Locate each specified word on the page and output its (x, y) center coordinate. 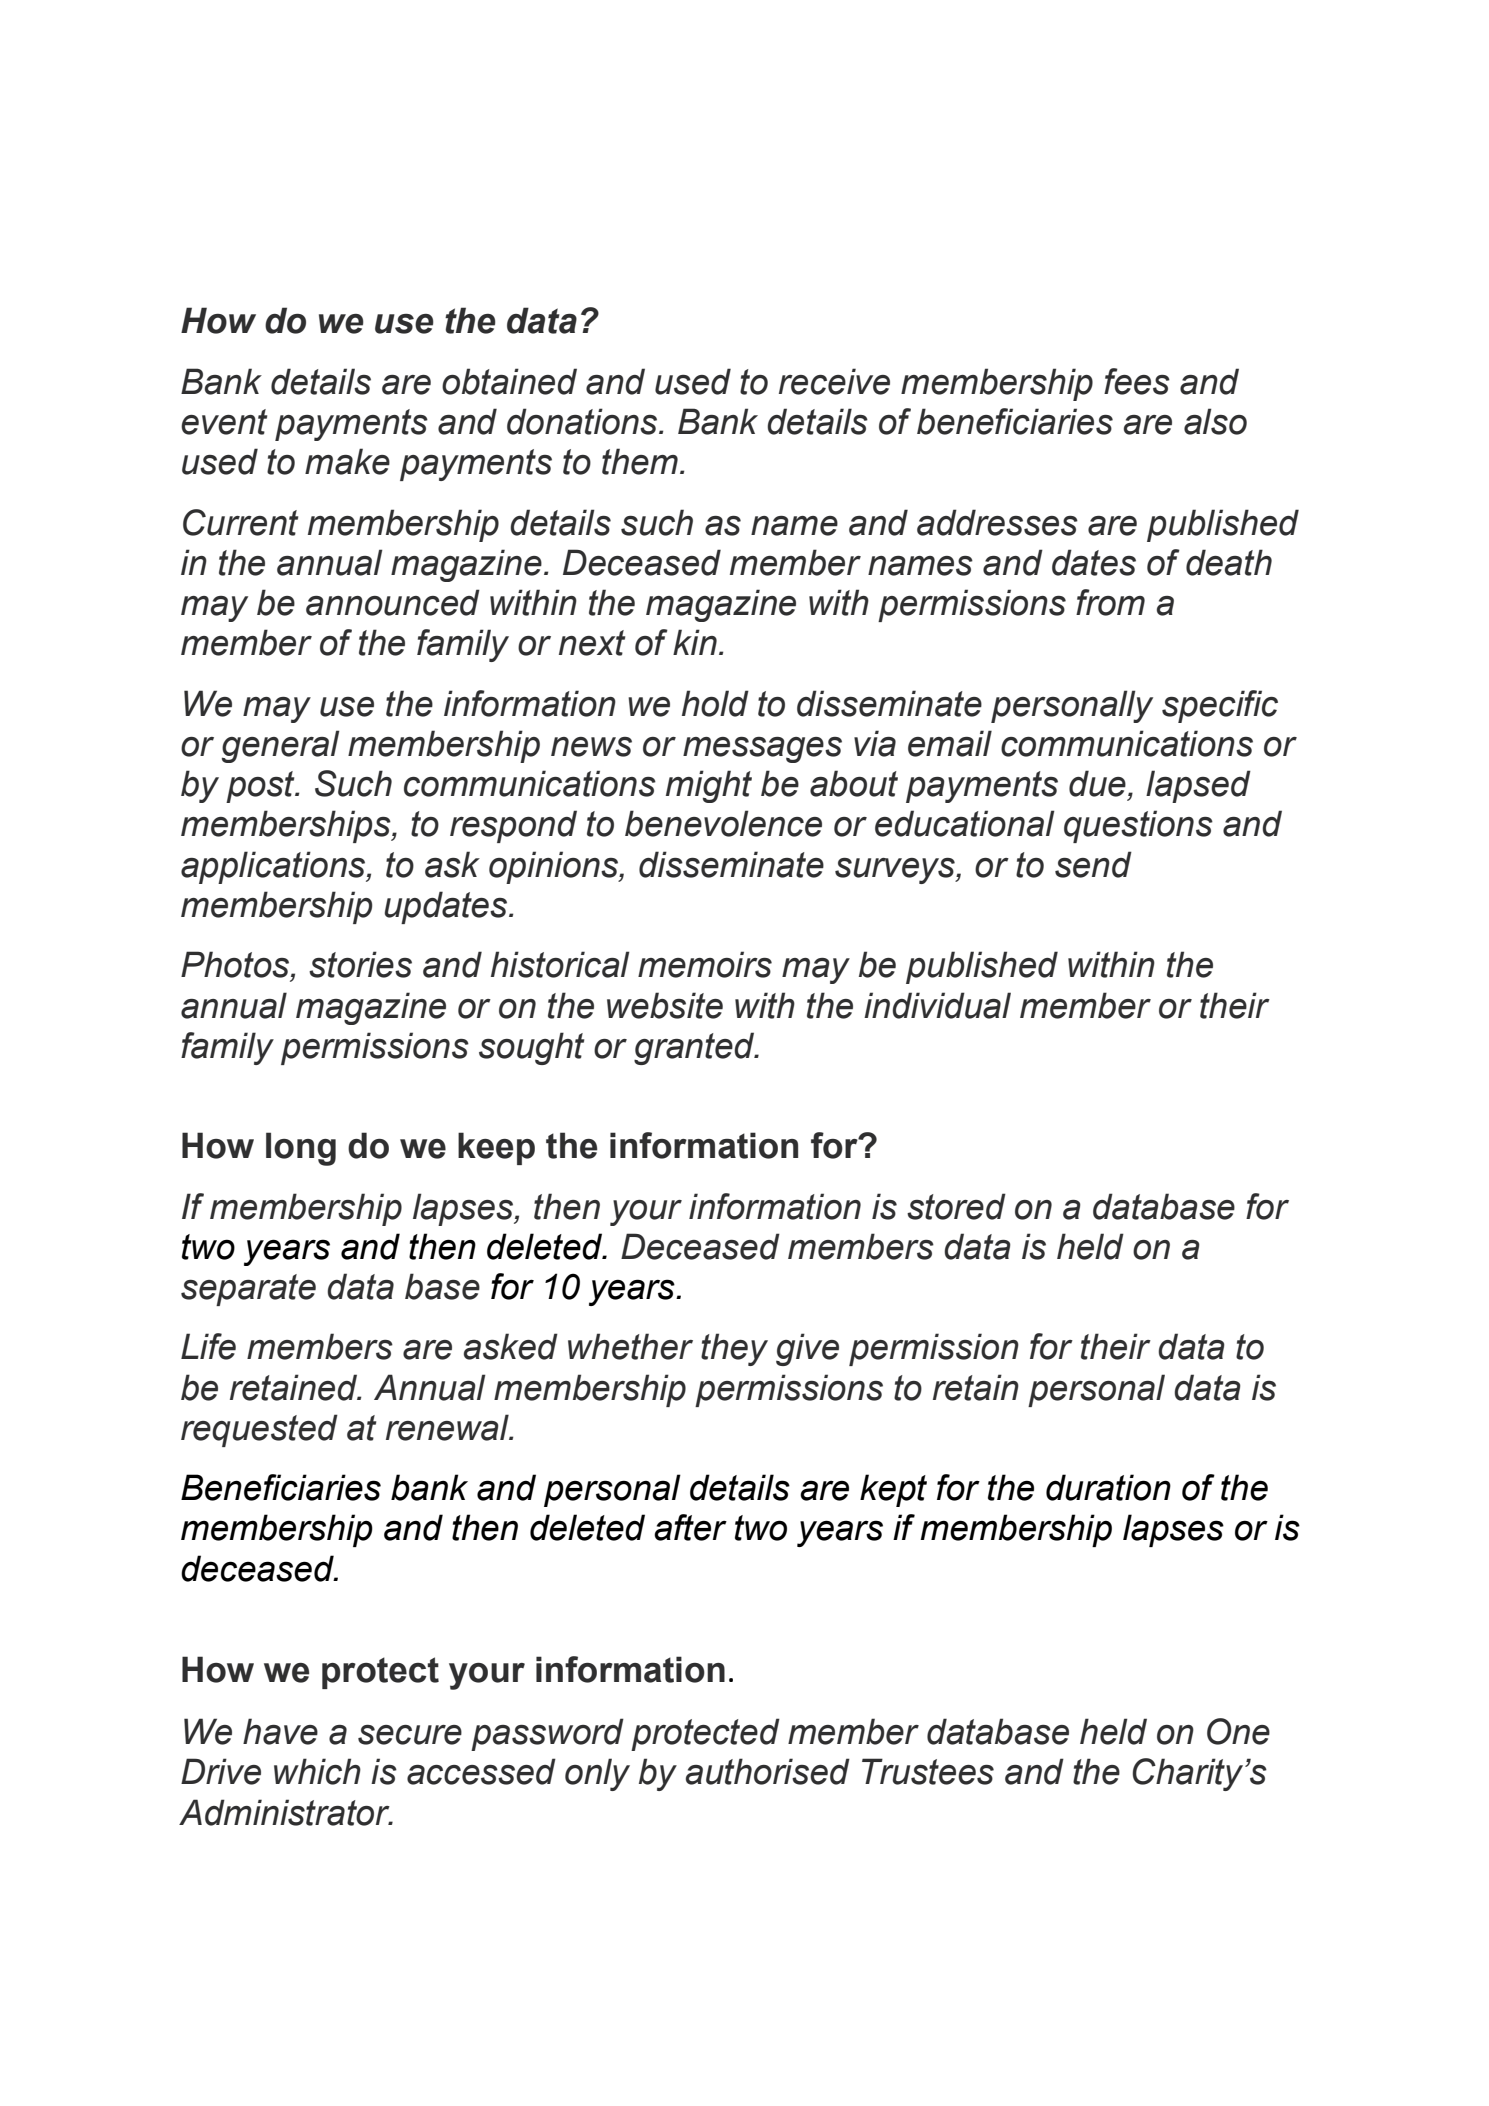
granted (695, 1048)
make (347, 461)
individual (937, 1005)
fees (1137, 381)
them (640, 461)
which (317, 1771)
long (301, 1149)
